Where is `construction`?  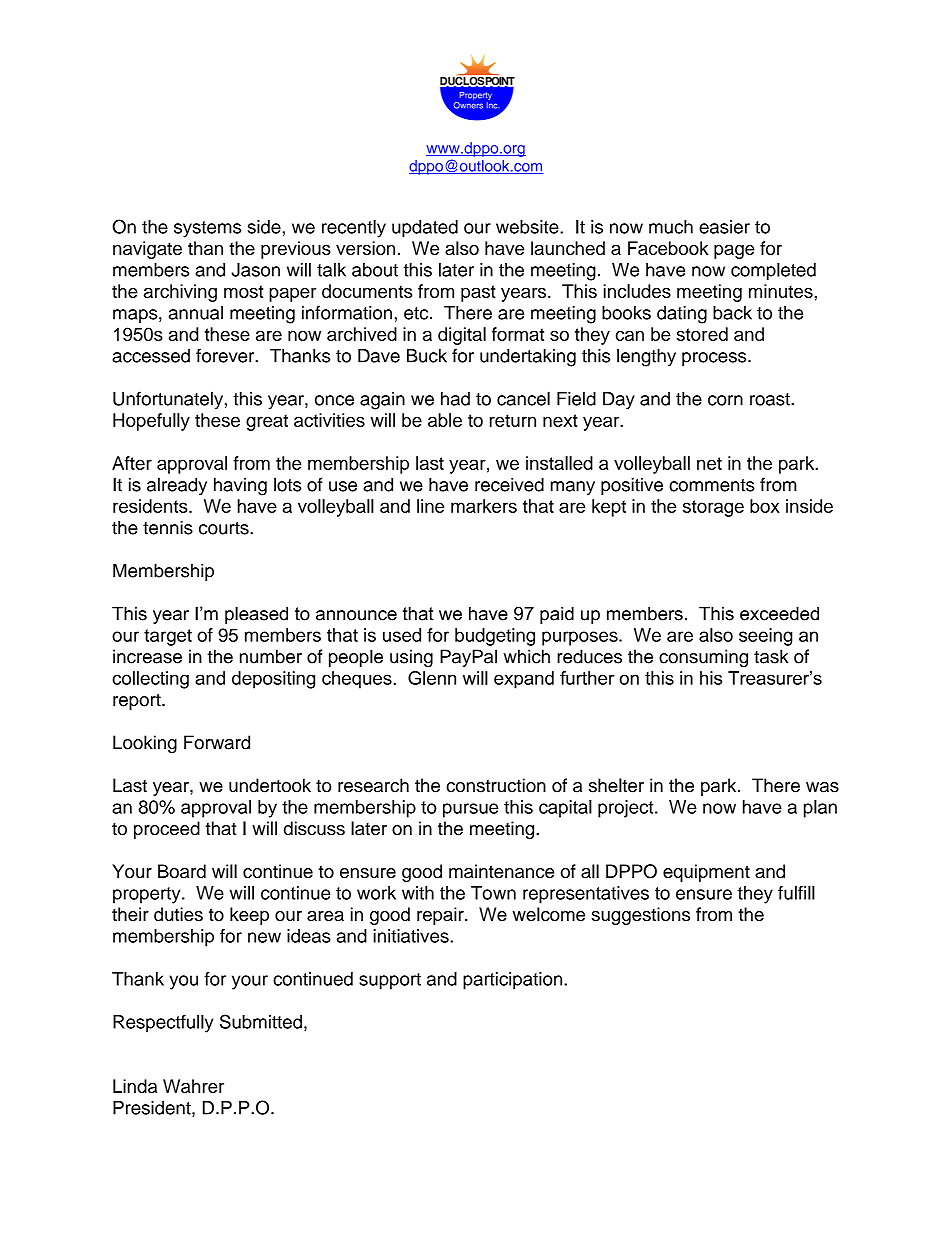 construction is located at coordinates (496, 785).
